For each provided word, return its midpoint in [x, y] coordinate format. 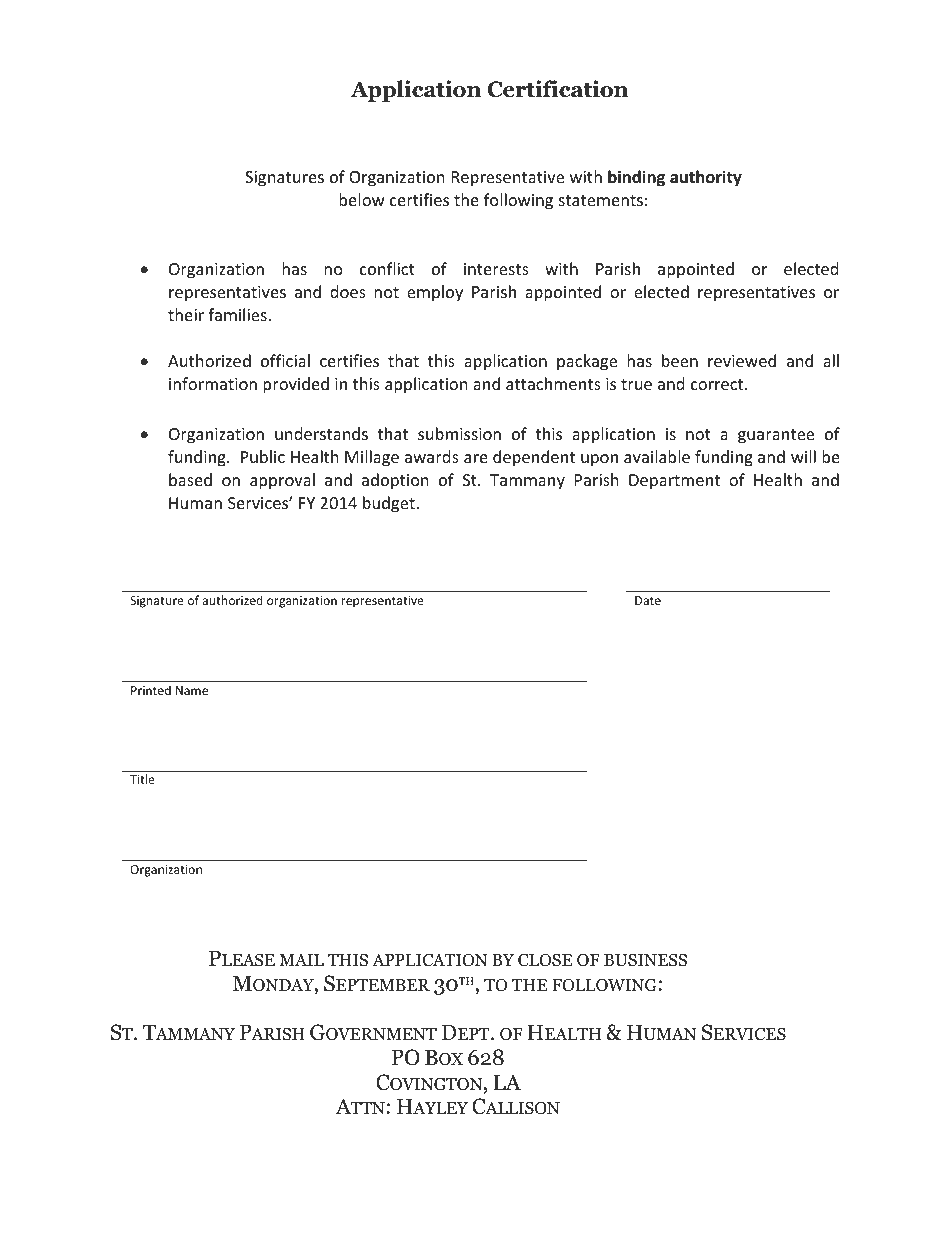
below [362, 199]
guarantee [776, 436]
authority [706, 178]
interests [496, 269]
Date [648, 600]
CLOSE [545, 960]
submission [459, 433]
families [238, 314]
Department [674, 482]
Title [142, 779]
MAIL [301, 960]
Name [192, 690]
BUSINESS [645, 960]
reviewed [742, 360]
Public [263, 456]
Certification [557, 89]
